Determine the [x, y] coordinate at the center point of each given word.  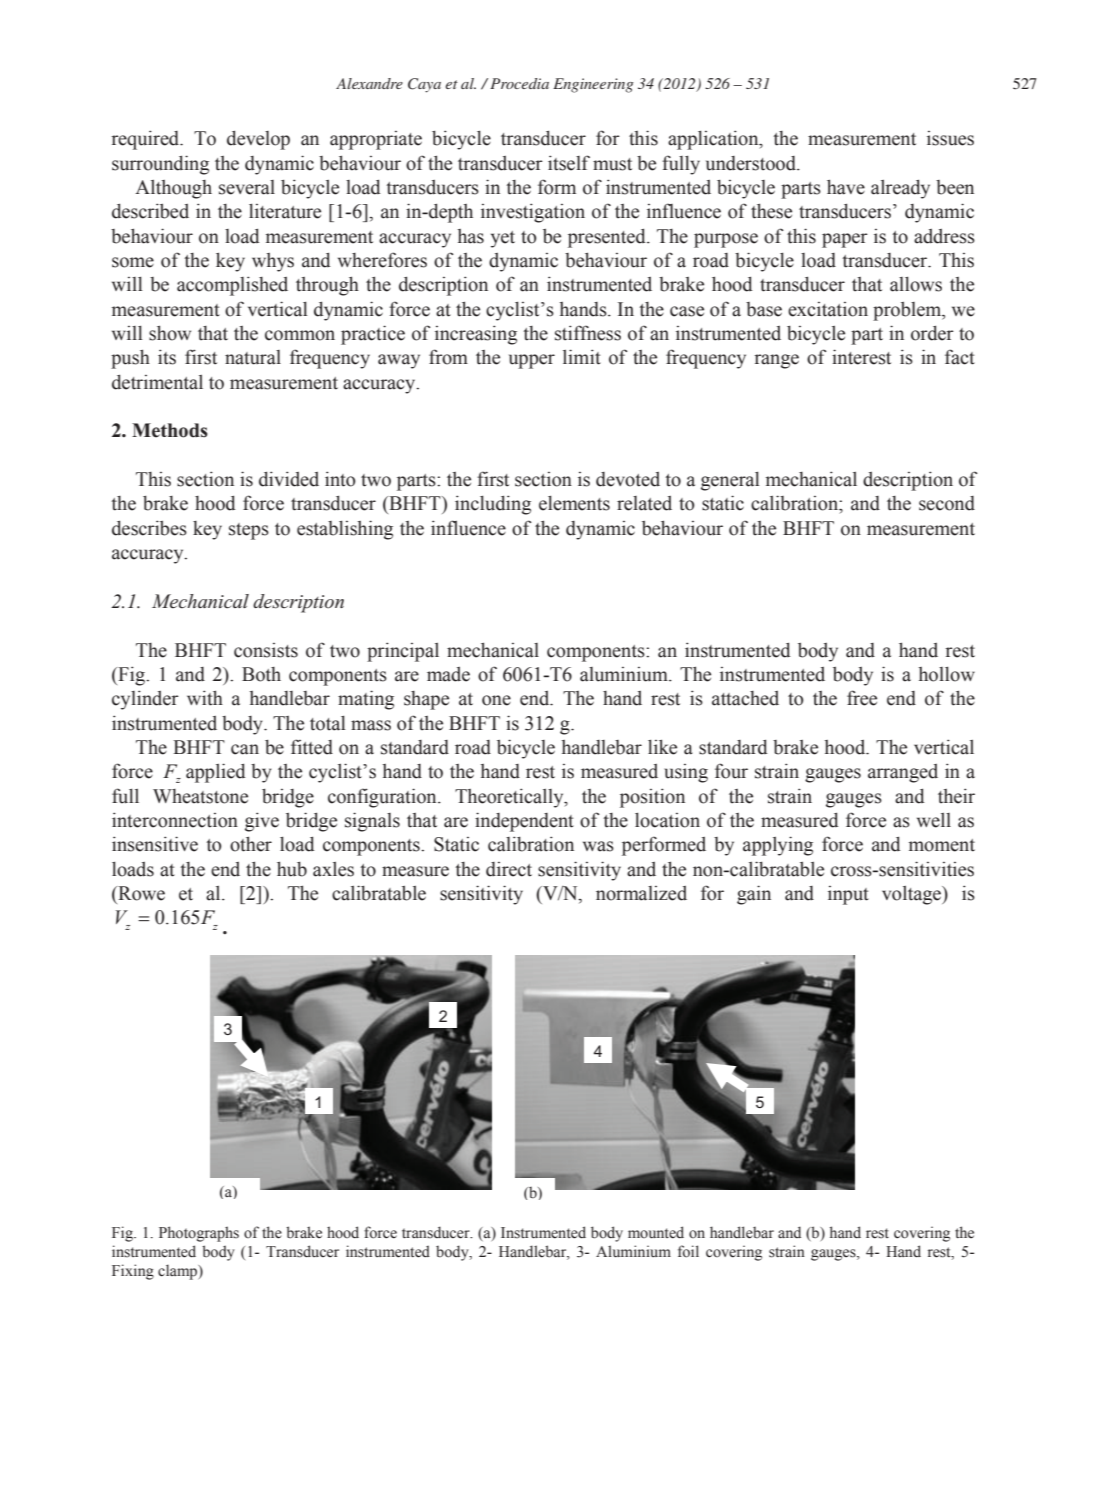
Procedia [519, 83]
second [947, 503]
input [848, 895]
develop [258, 140]
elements [574, 503]
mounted [656, 1232]
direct [509, 869]
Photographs [199, 1234]
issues [950, 138]
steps [249, 531]
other [251, 844]
